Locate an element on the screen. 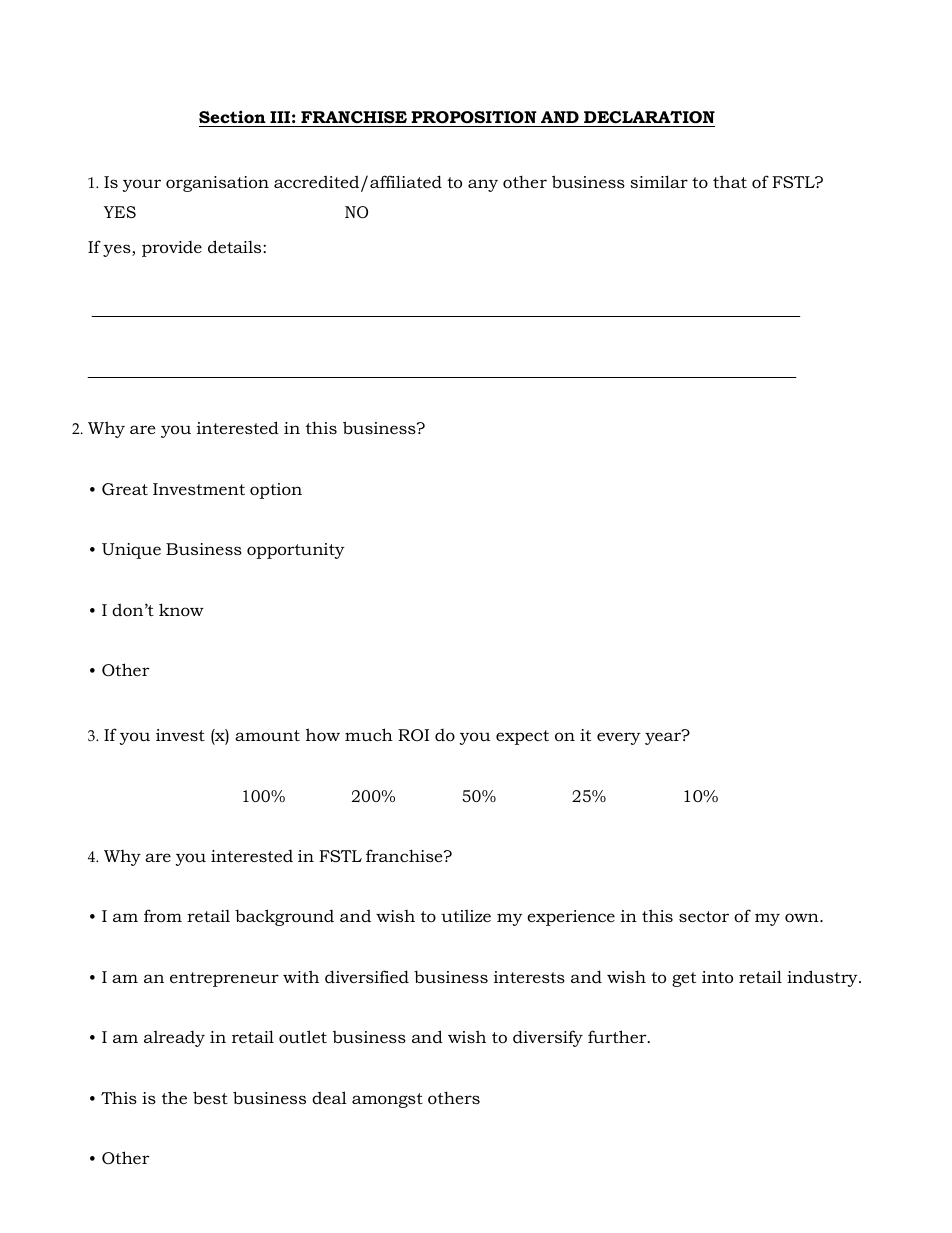  expect is located at coordinates (522, 737).
